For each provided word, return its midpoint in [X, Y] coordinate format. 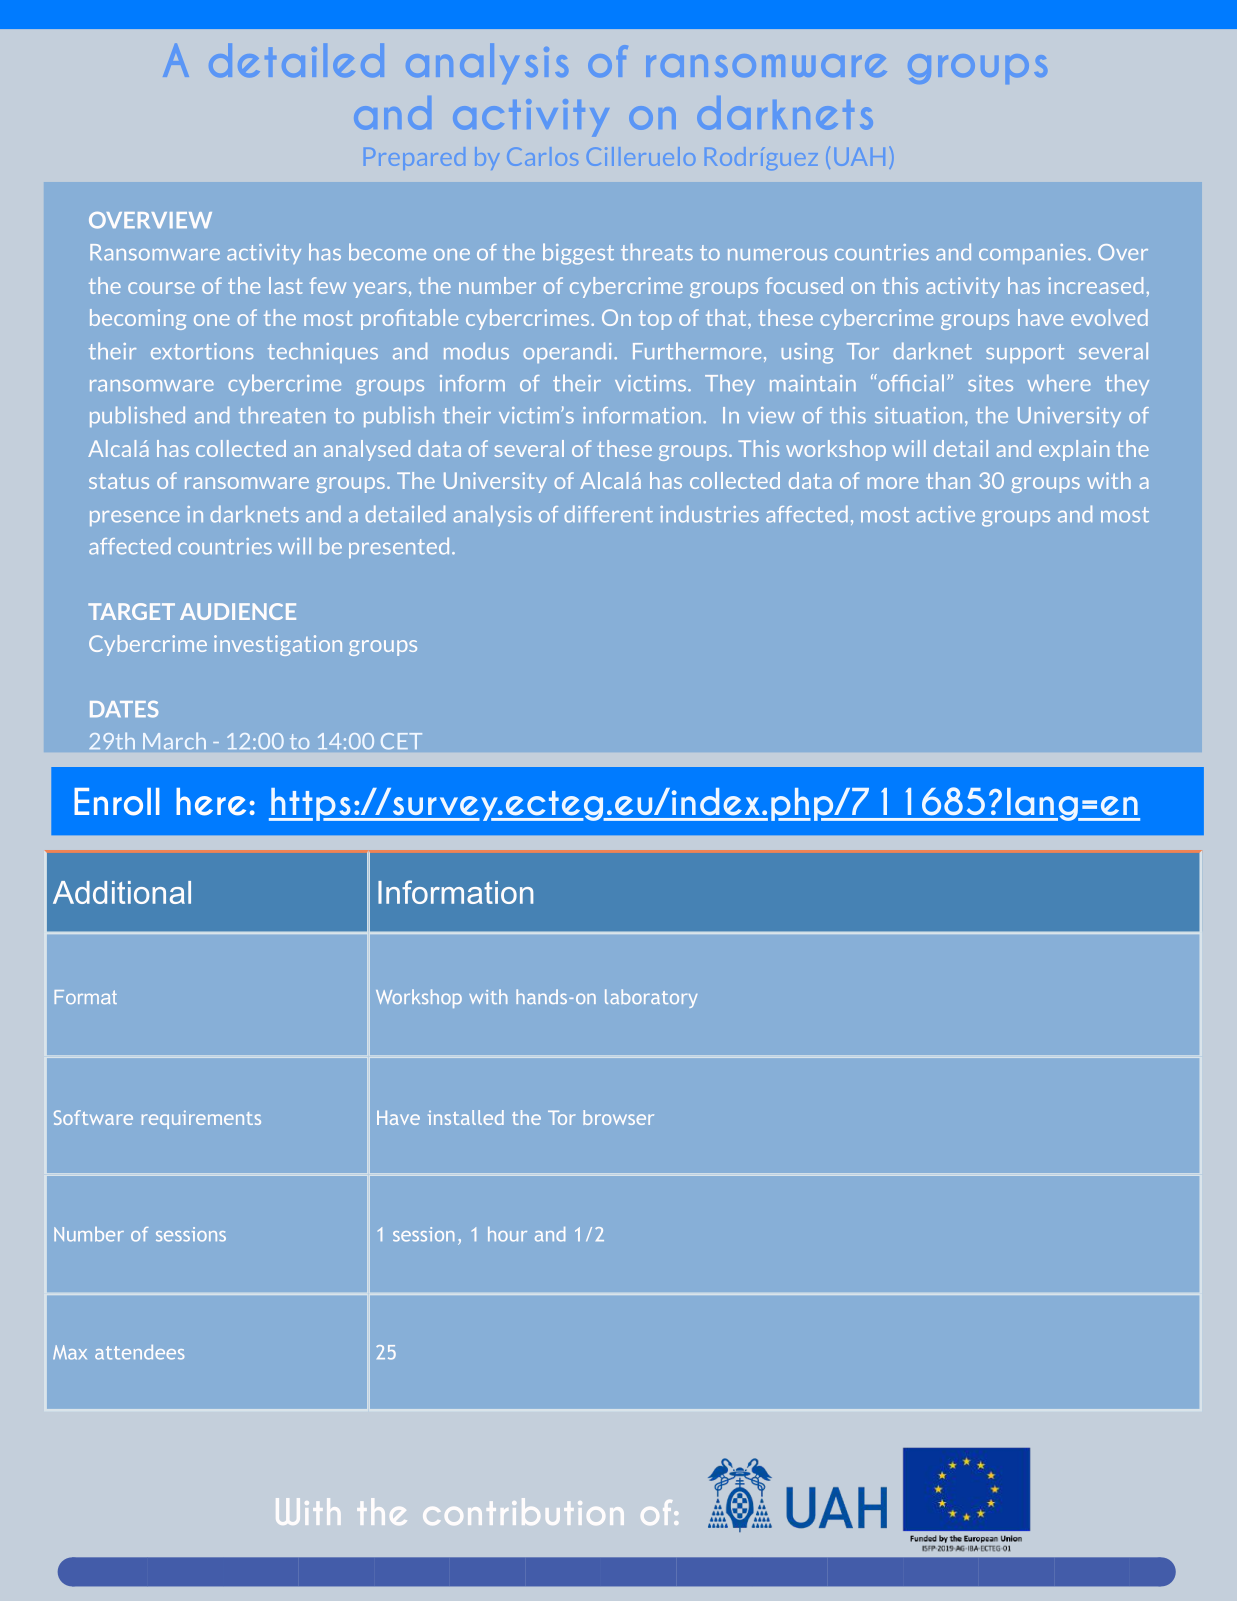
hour [507, 1234]
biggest [578, 254]
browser [618, 1117]
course [161, 288]
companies [1032, 254]
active [945, 514]
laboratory [651, 998]
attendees [139, 1352]
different [608, 514]
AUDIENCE [238, 611]
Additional [122, 892]
